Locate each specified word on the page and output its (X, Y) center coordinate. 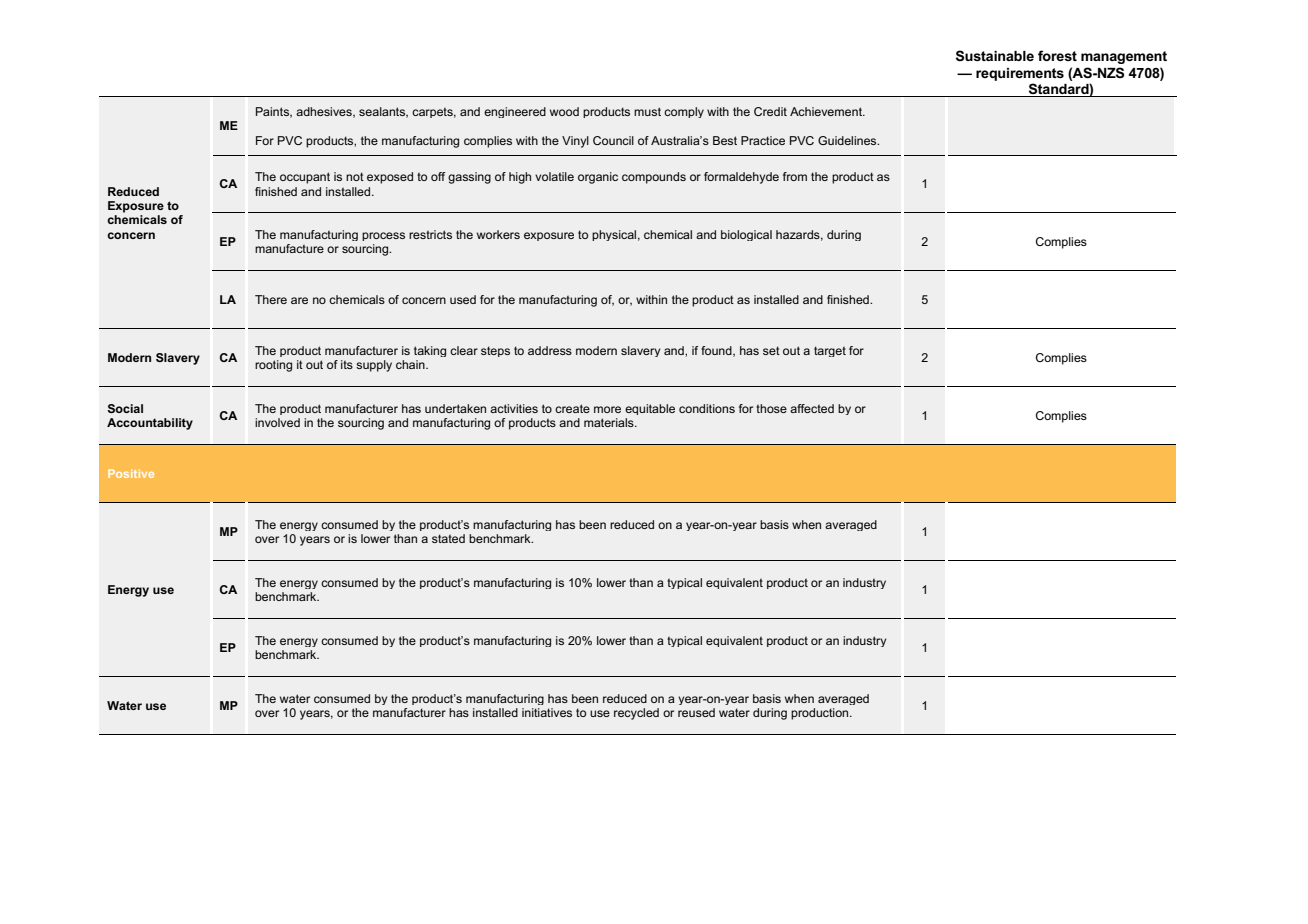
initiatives (547, 712)
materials (610, 422)
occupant (305, 178)
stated (448, 538)
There (271, 299)
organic (598, 178)
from (795, 176)
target (830, 351)
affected (812, 408)
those (771, 408)
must (647, 111)
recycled (636, 714)
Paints (273, 112)
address (550, 350)
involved (277, 422)
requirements (1020, 74)
